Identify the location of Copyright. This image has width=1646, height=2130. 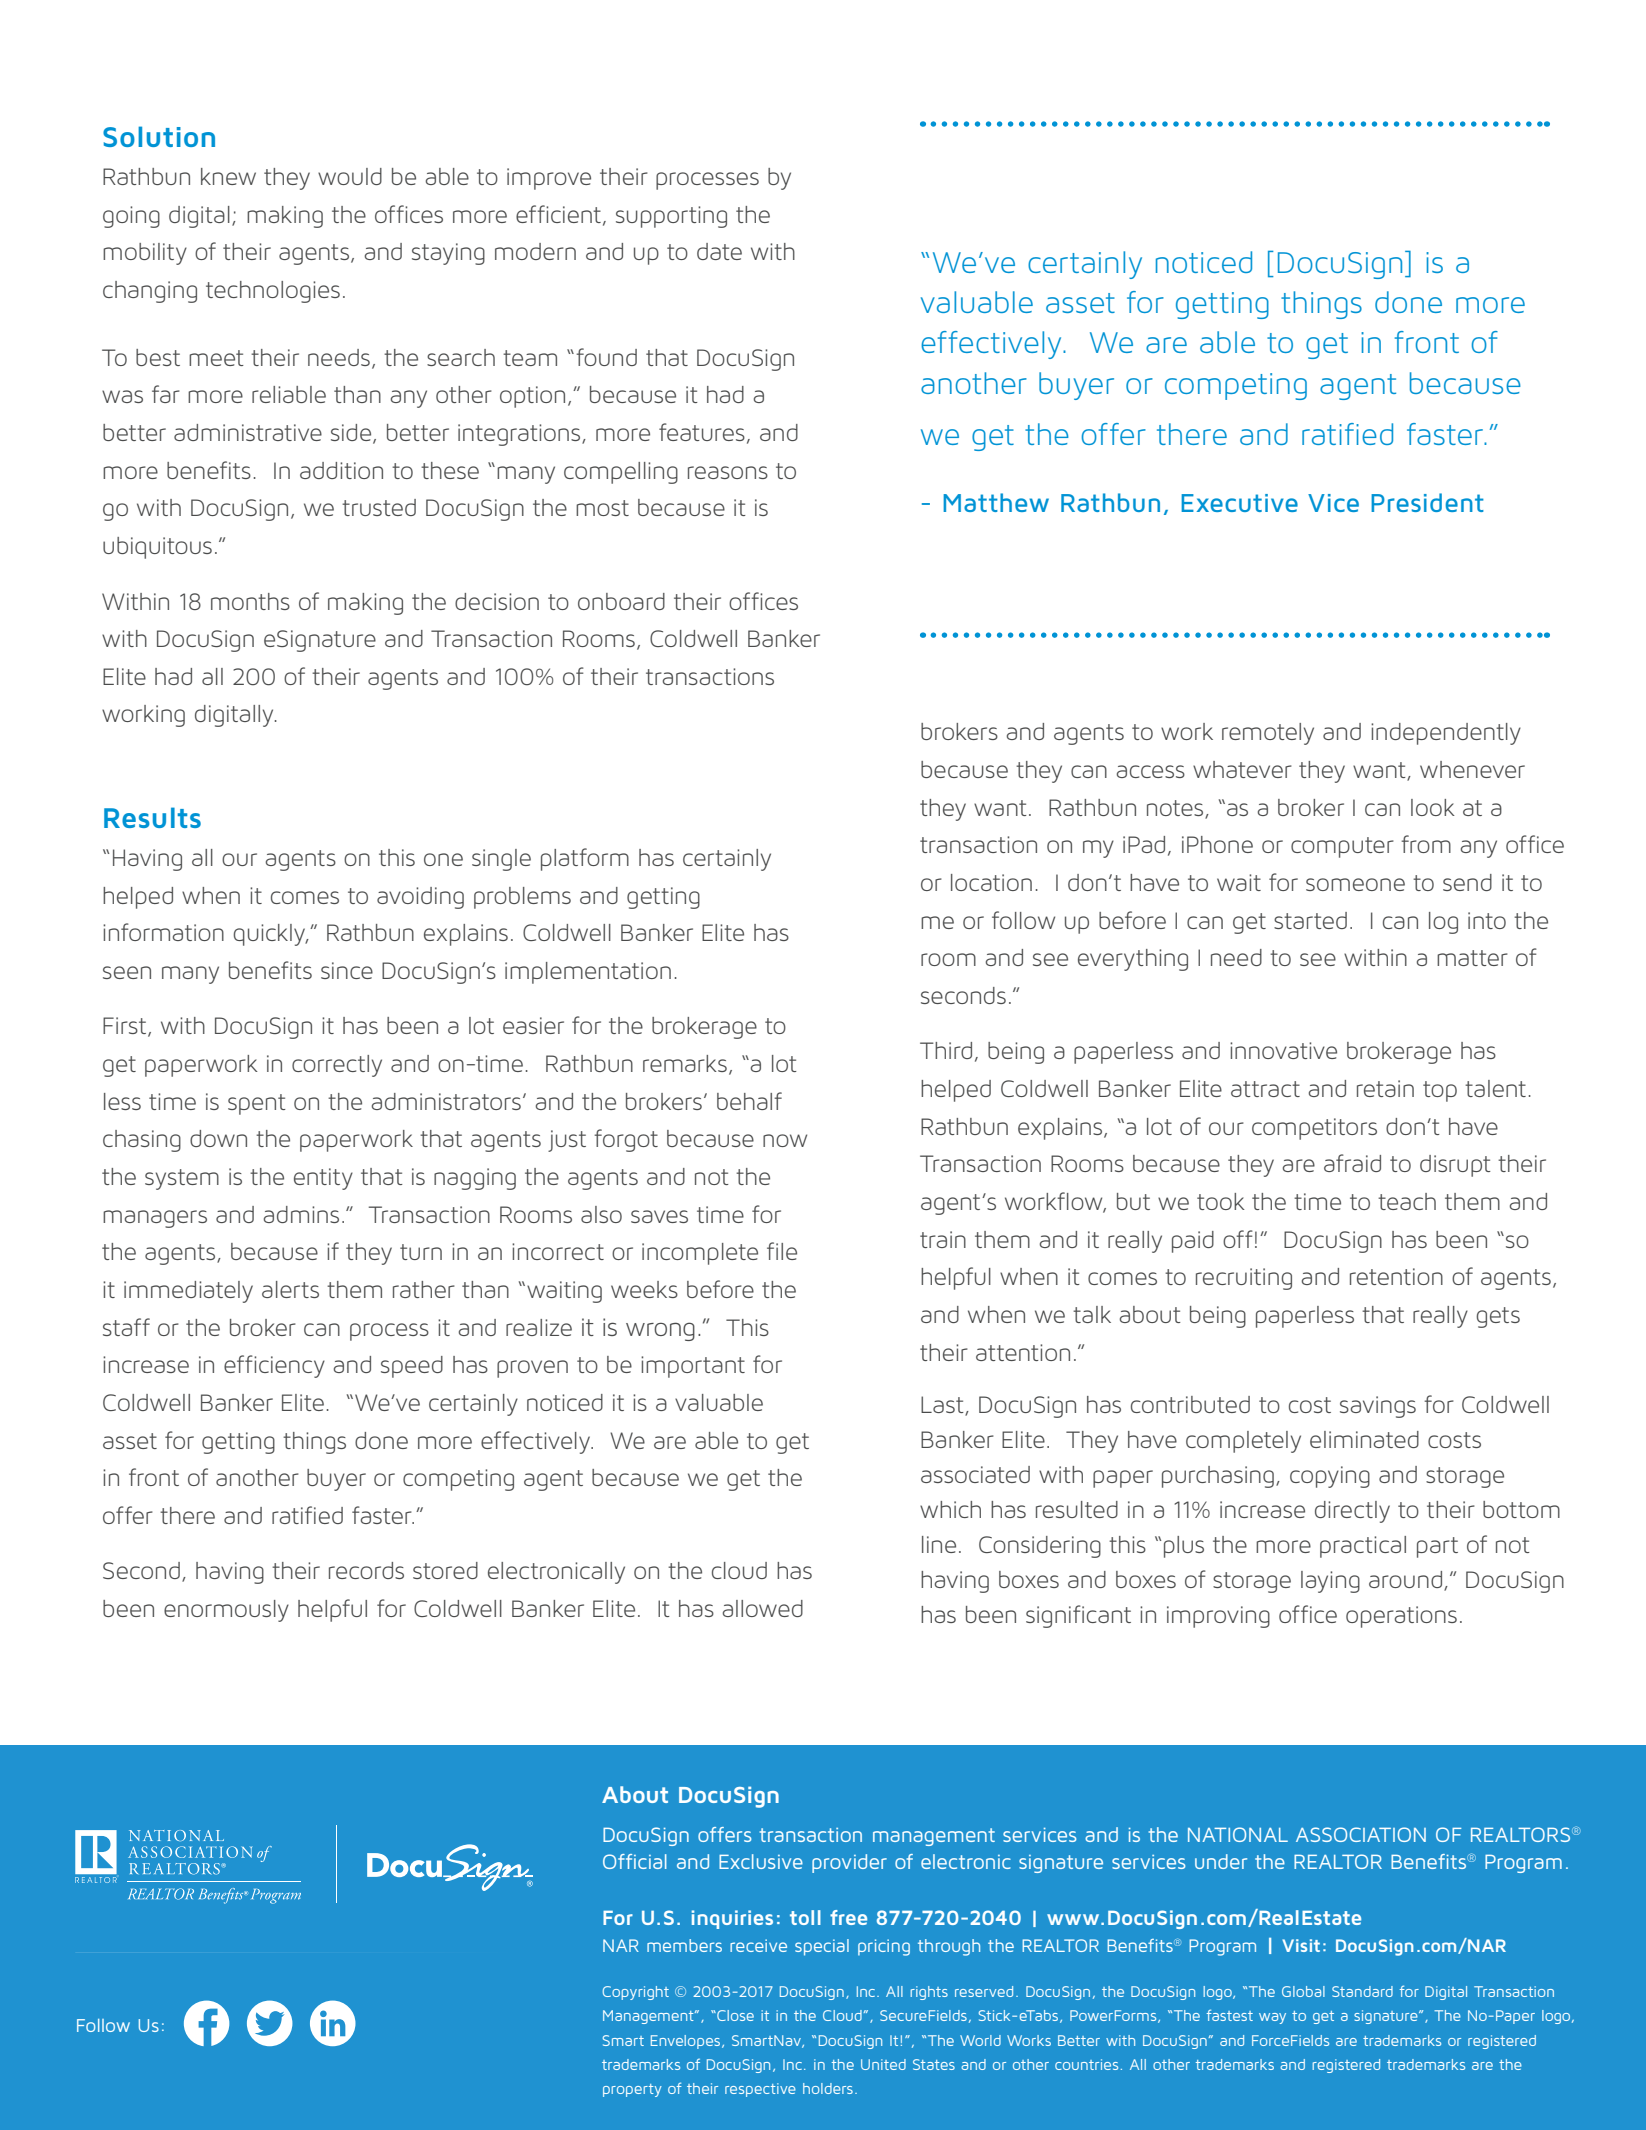
(636, 1993).
